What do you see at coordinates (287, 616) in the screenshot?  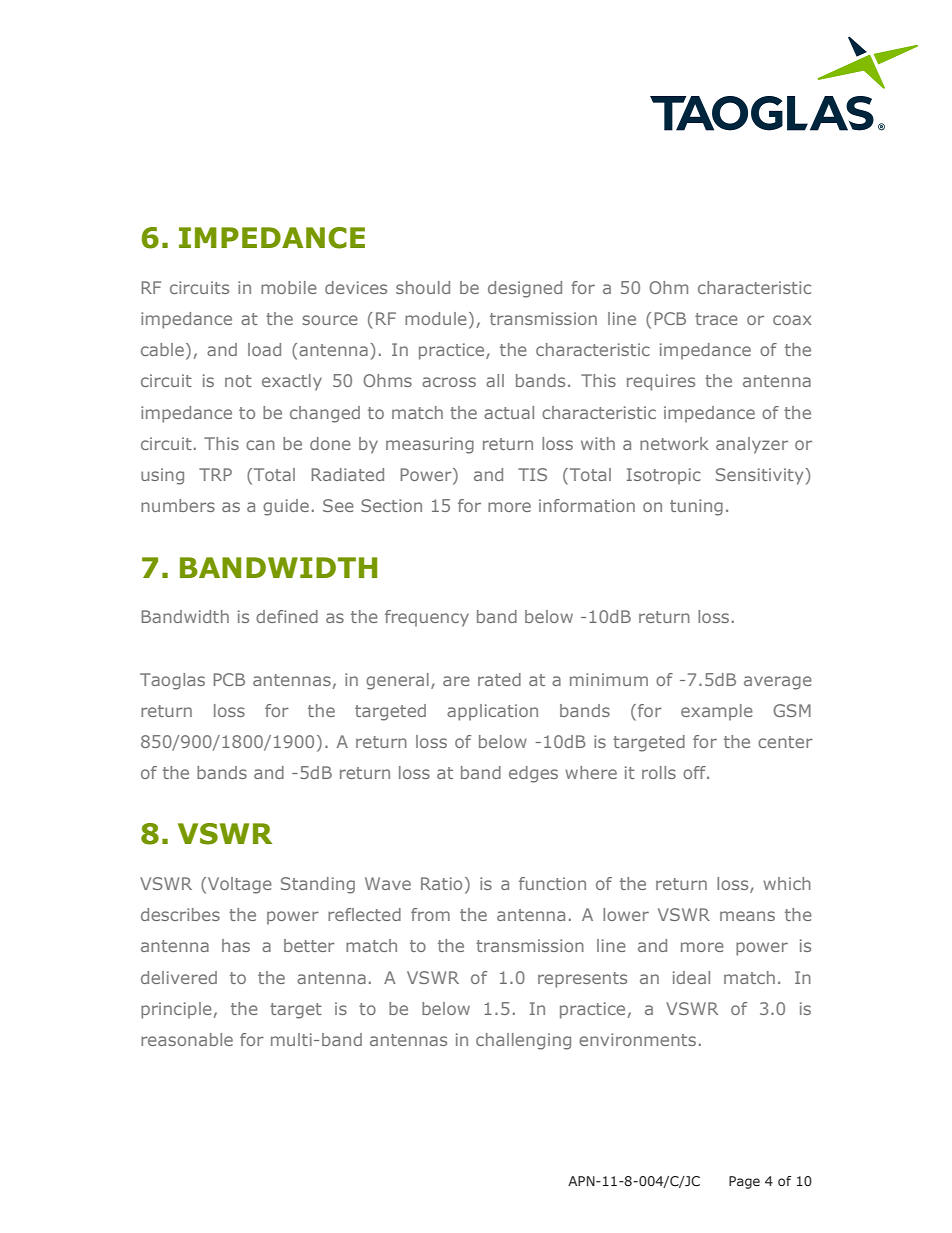 I see `defined` at bounding box center [287, 616].
